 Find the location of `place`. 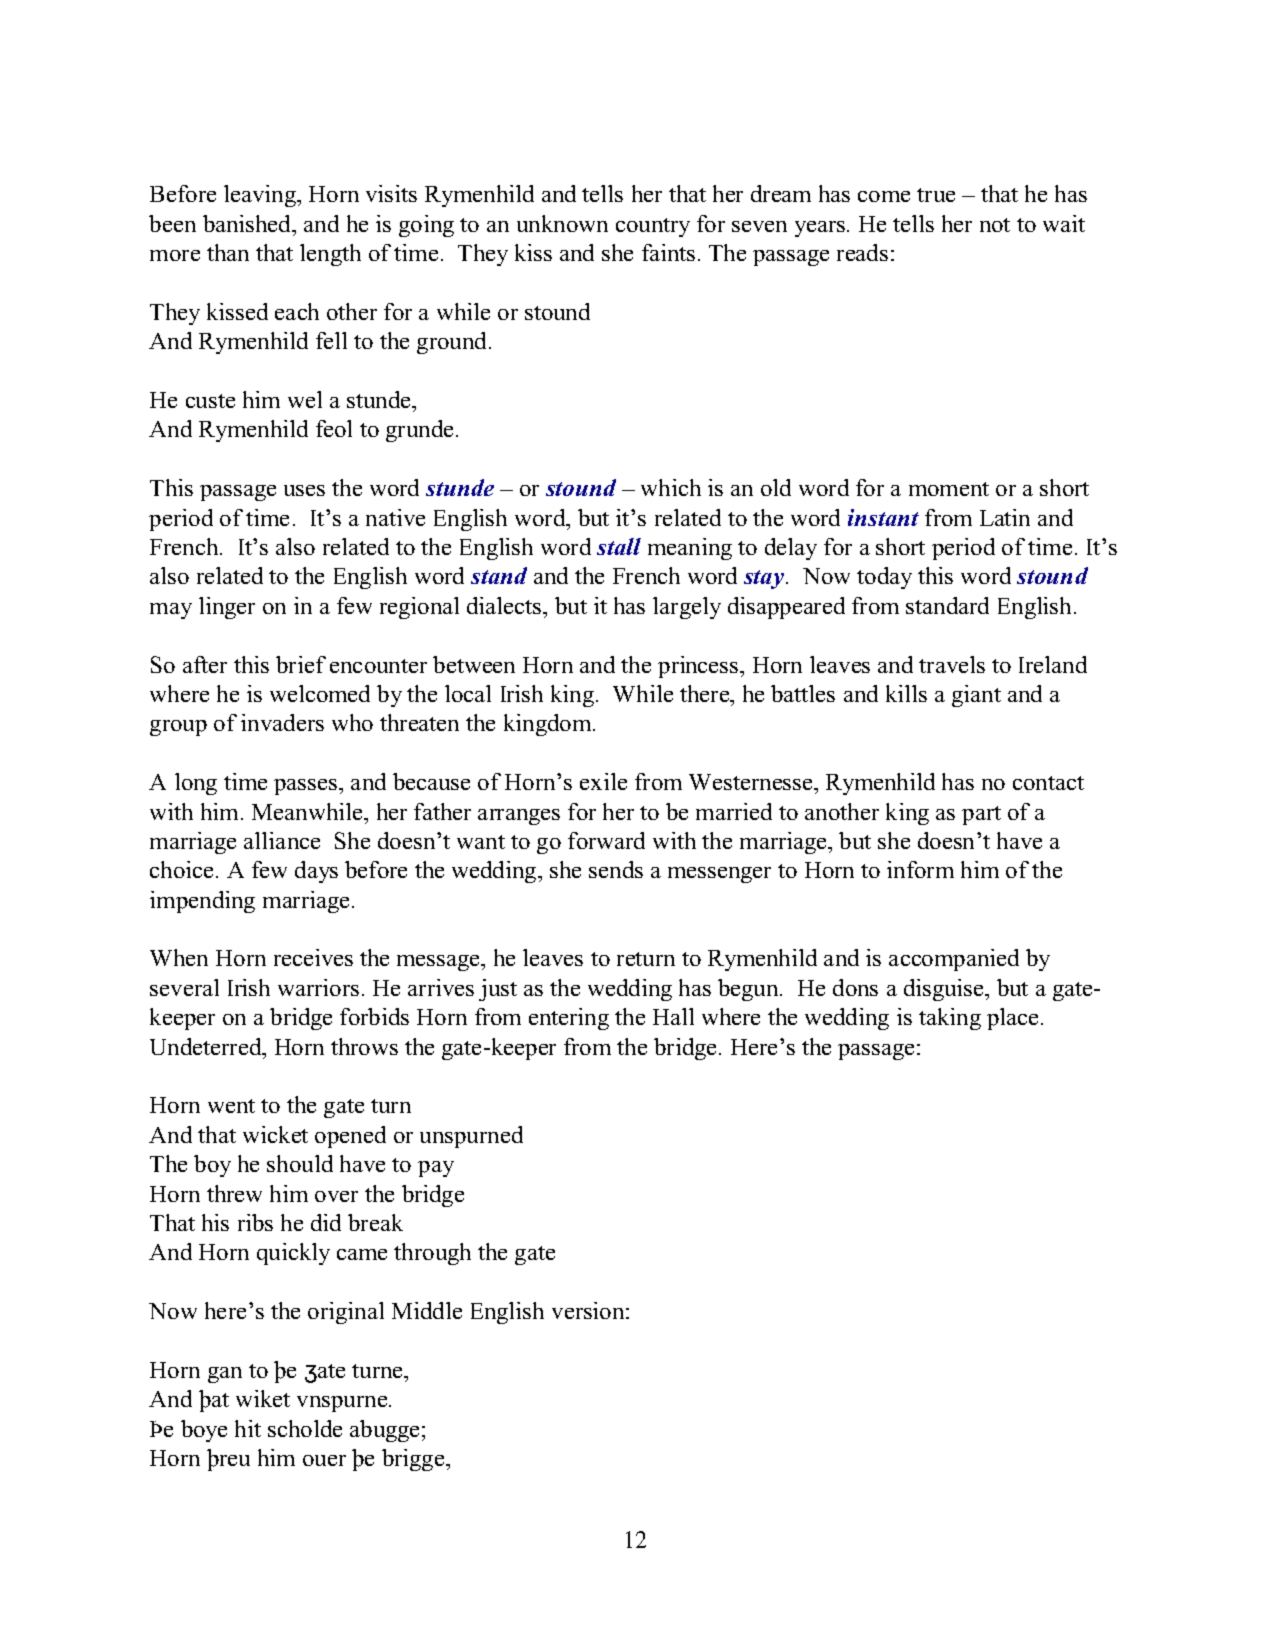

place is located at coordinates (1012, 1019).
